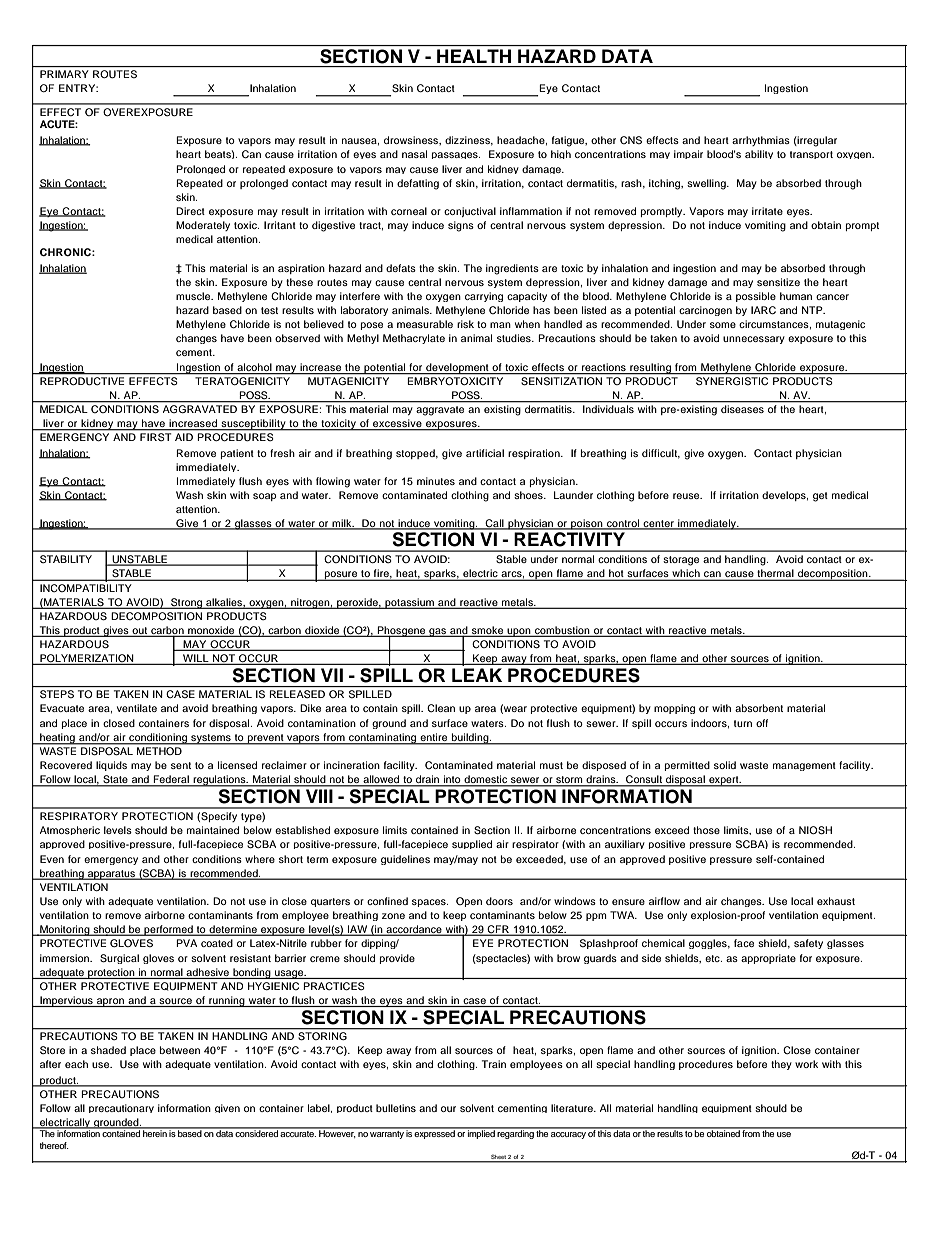 This screenshot has width=952, height=1233. I want to click on passages, so click(456, 155).
